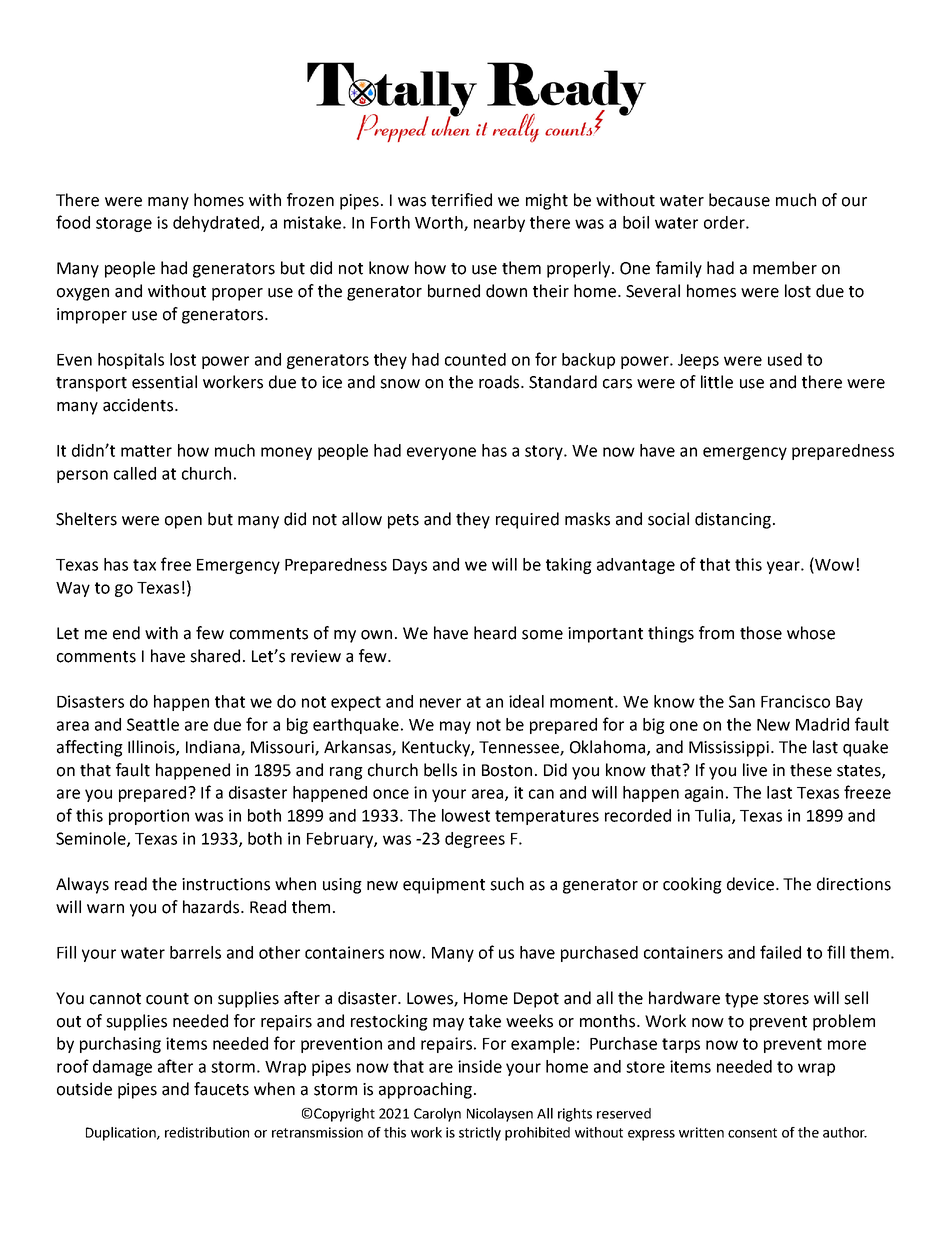 This screenshot has height=1233, width=952. What do you see at coordinates (215, 656) in the screenshot?
I see `shared` at bounding box center [215, 656].
